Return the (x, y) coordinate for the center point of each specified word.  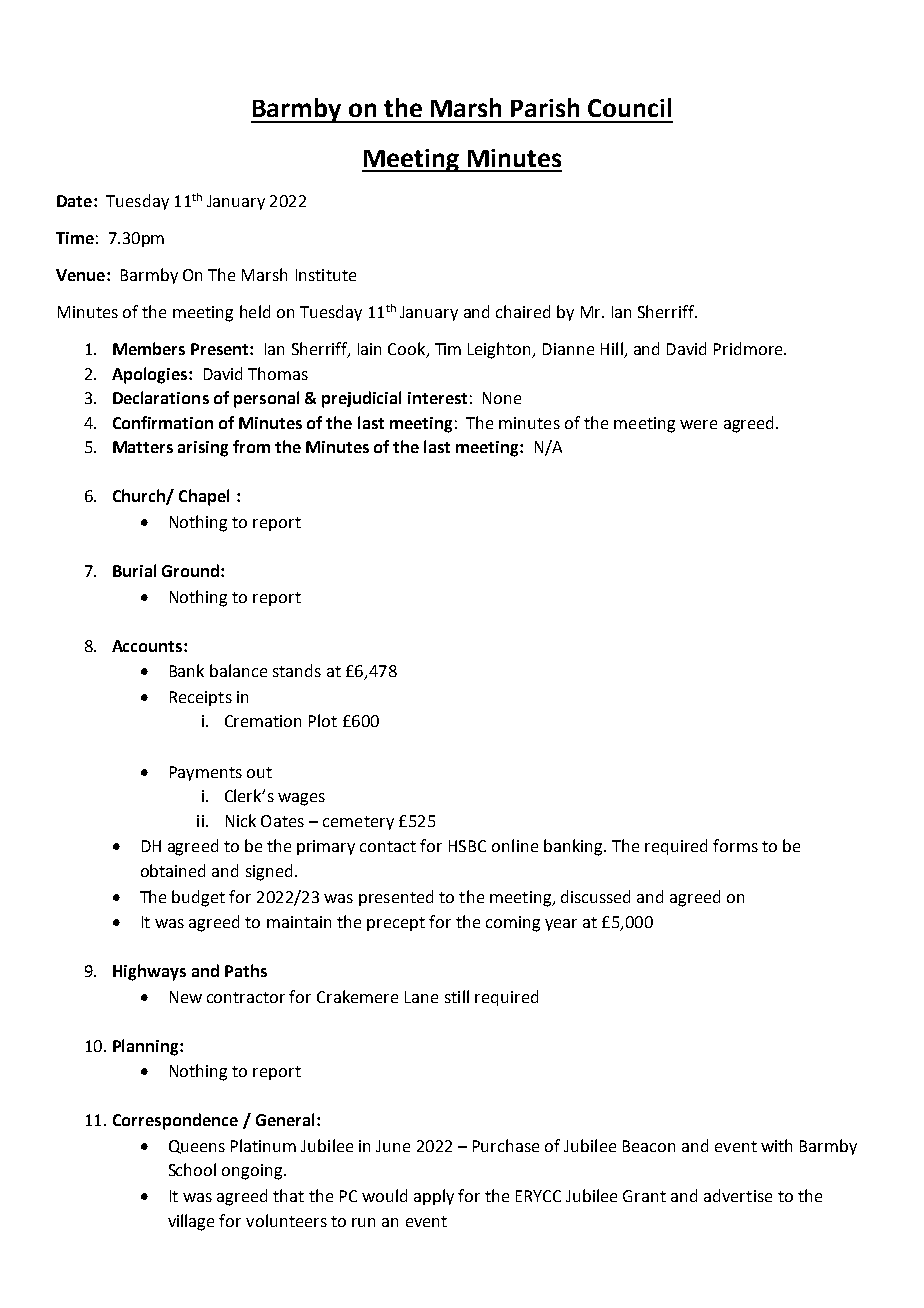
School (192, 1169)
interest (437, 398)
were (698, 424)
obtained (173, 870)
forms (735, 845)
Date (74, 201)
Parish (545, 107)
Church (140, 497)
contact (388, 846)
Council (629, 107)
